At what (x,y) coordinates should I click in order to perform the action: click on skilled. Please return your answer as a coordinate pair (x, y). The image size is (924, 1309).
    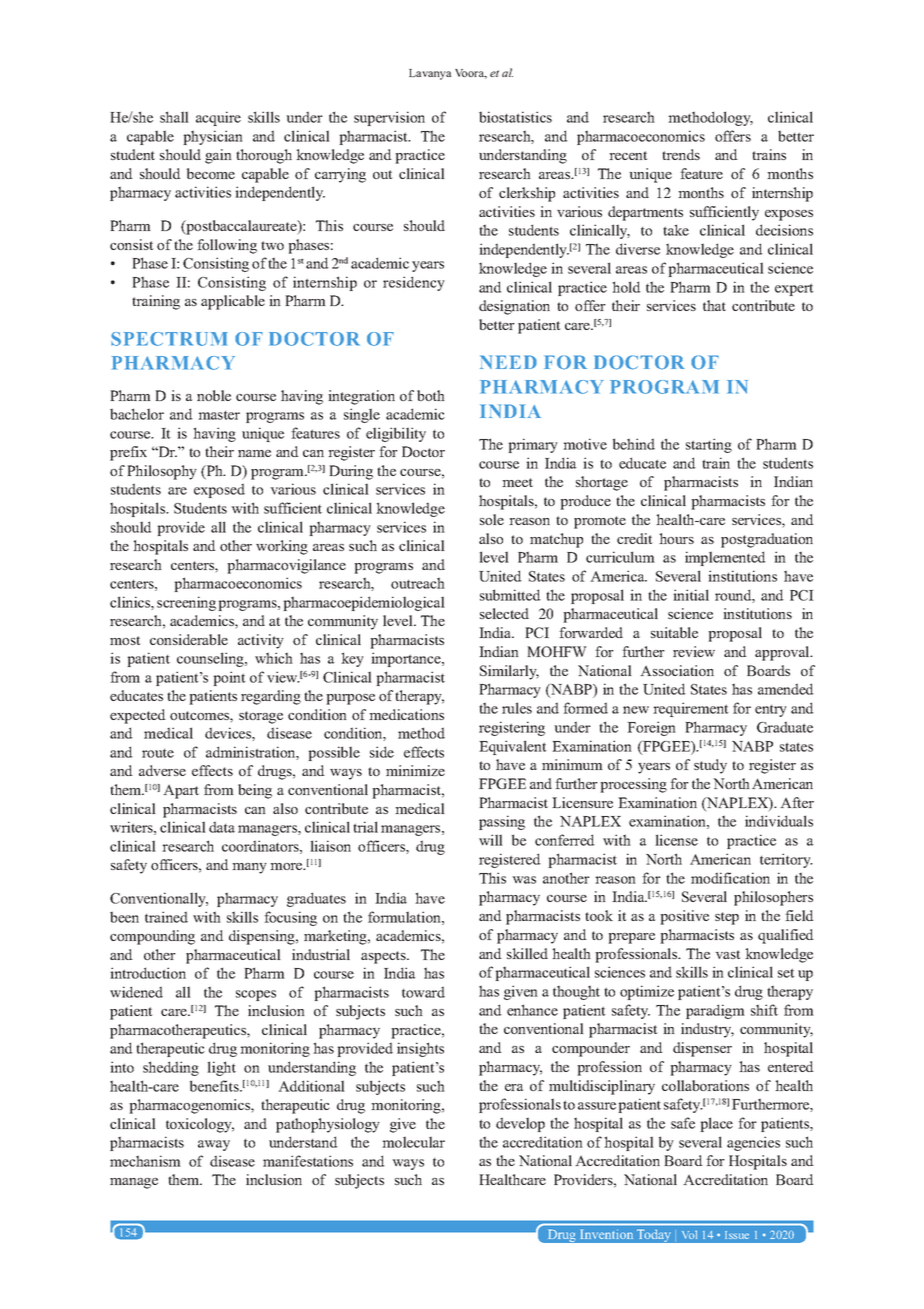
    Looking at the image, I should click on (527, 953).
